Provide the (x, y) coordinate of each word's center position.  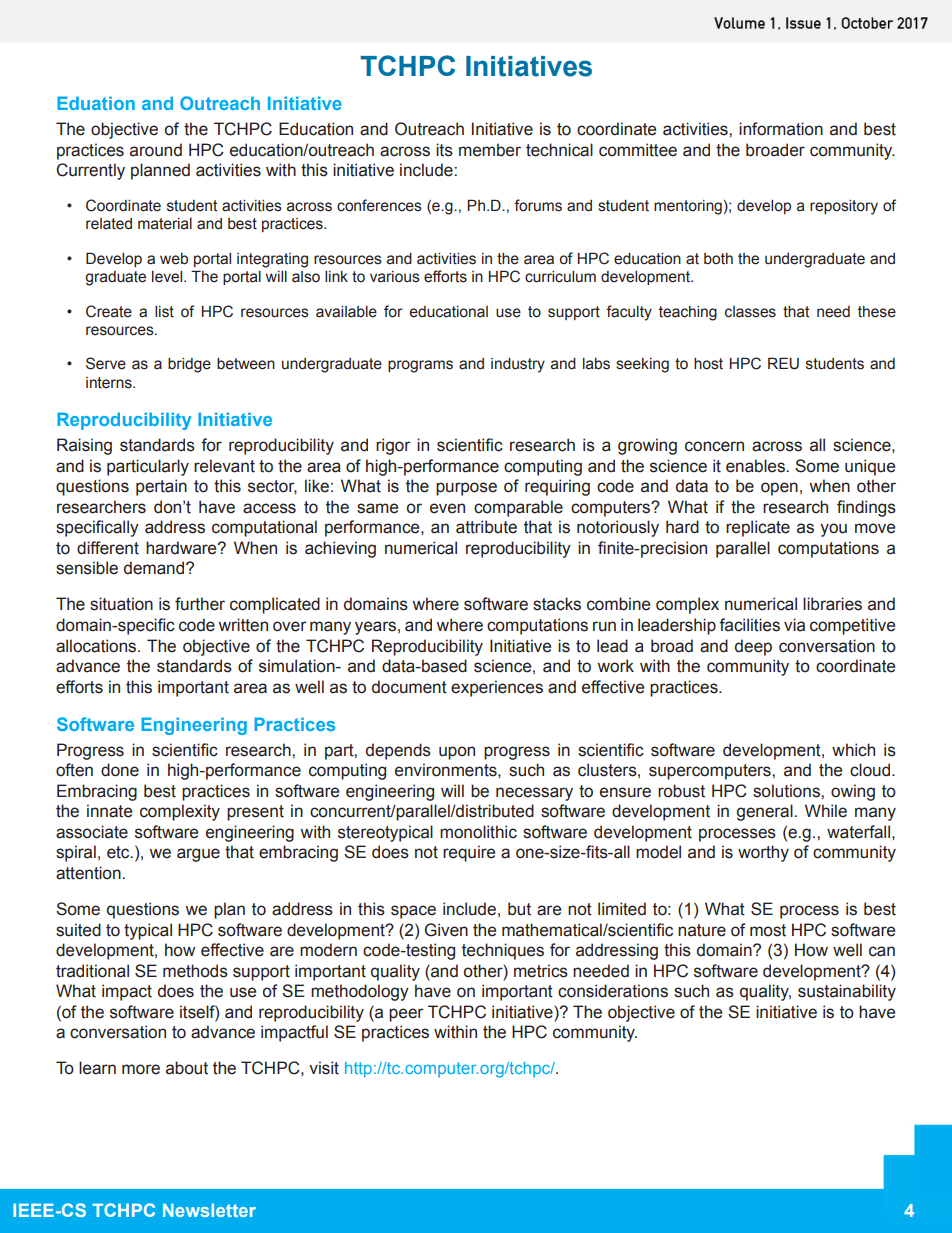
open (779, 489)
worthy (763, 853)
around (156, 150)
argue (198, 855)
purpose (466, 489)
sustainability (847, 992)
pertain (161, 487)
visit (324, 1068)
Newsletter (209, 1210)
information (781, 129)
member (490, 150)
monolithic (478, 832)
